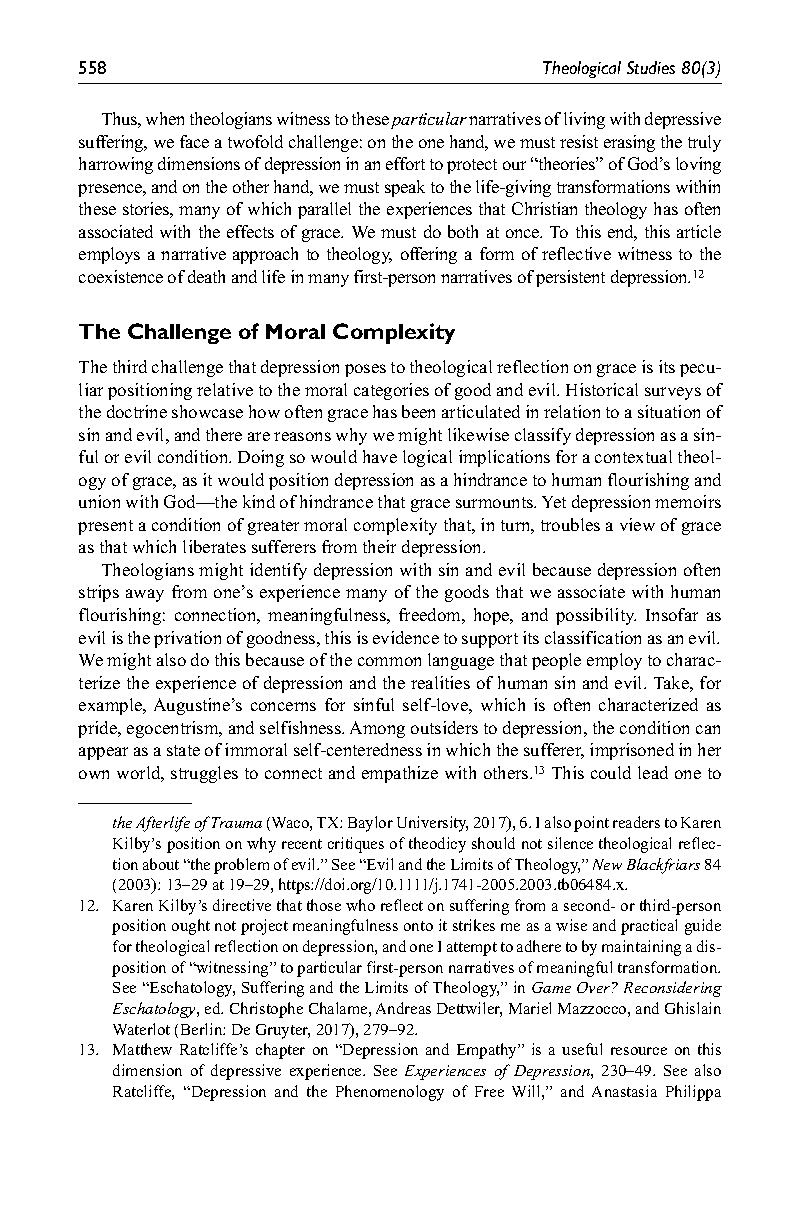 Image resolution: width=812 pixels, height=1217 pixels. Describe the element at coordinates (639, 1051) in the image. I see `resource` at that location.
